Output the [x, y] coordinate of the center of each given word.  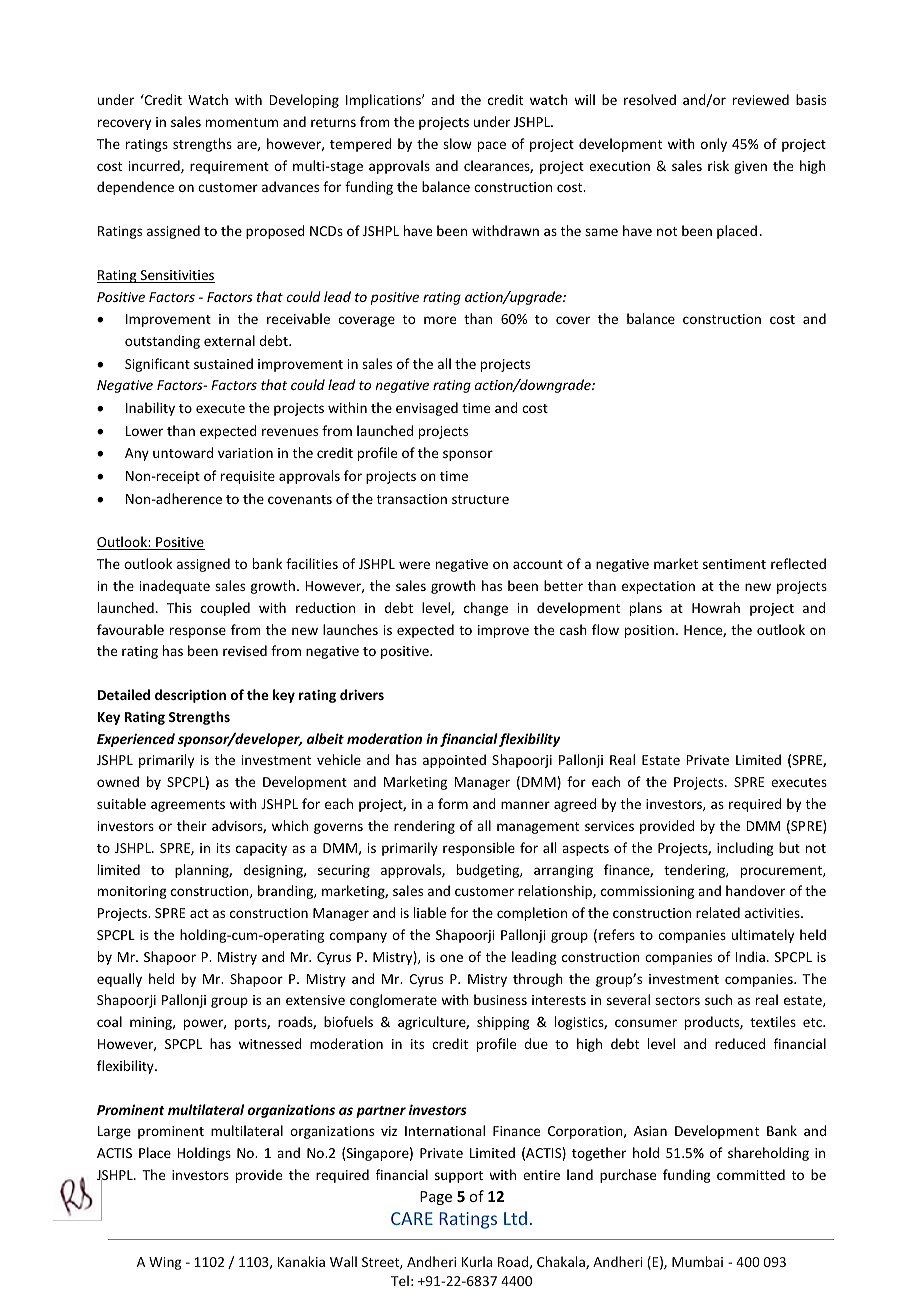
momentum [242, 122]
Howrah [716, 607]
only [714, 145]
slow [457, 143]
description [190, 696]
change [486, 609]
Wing [165, 1263]
